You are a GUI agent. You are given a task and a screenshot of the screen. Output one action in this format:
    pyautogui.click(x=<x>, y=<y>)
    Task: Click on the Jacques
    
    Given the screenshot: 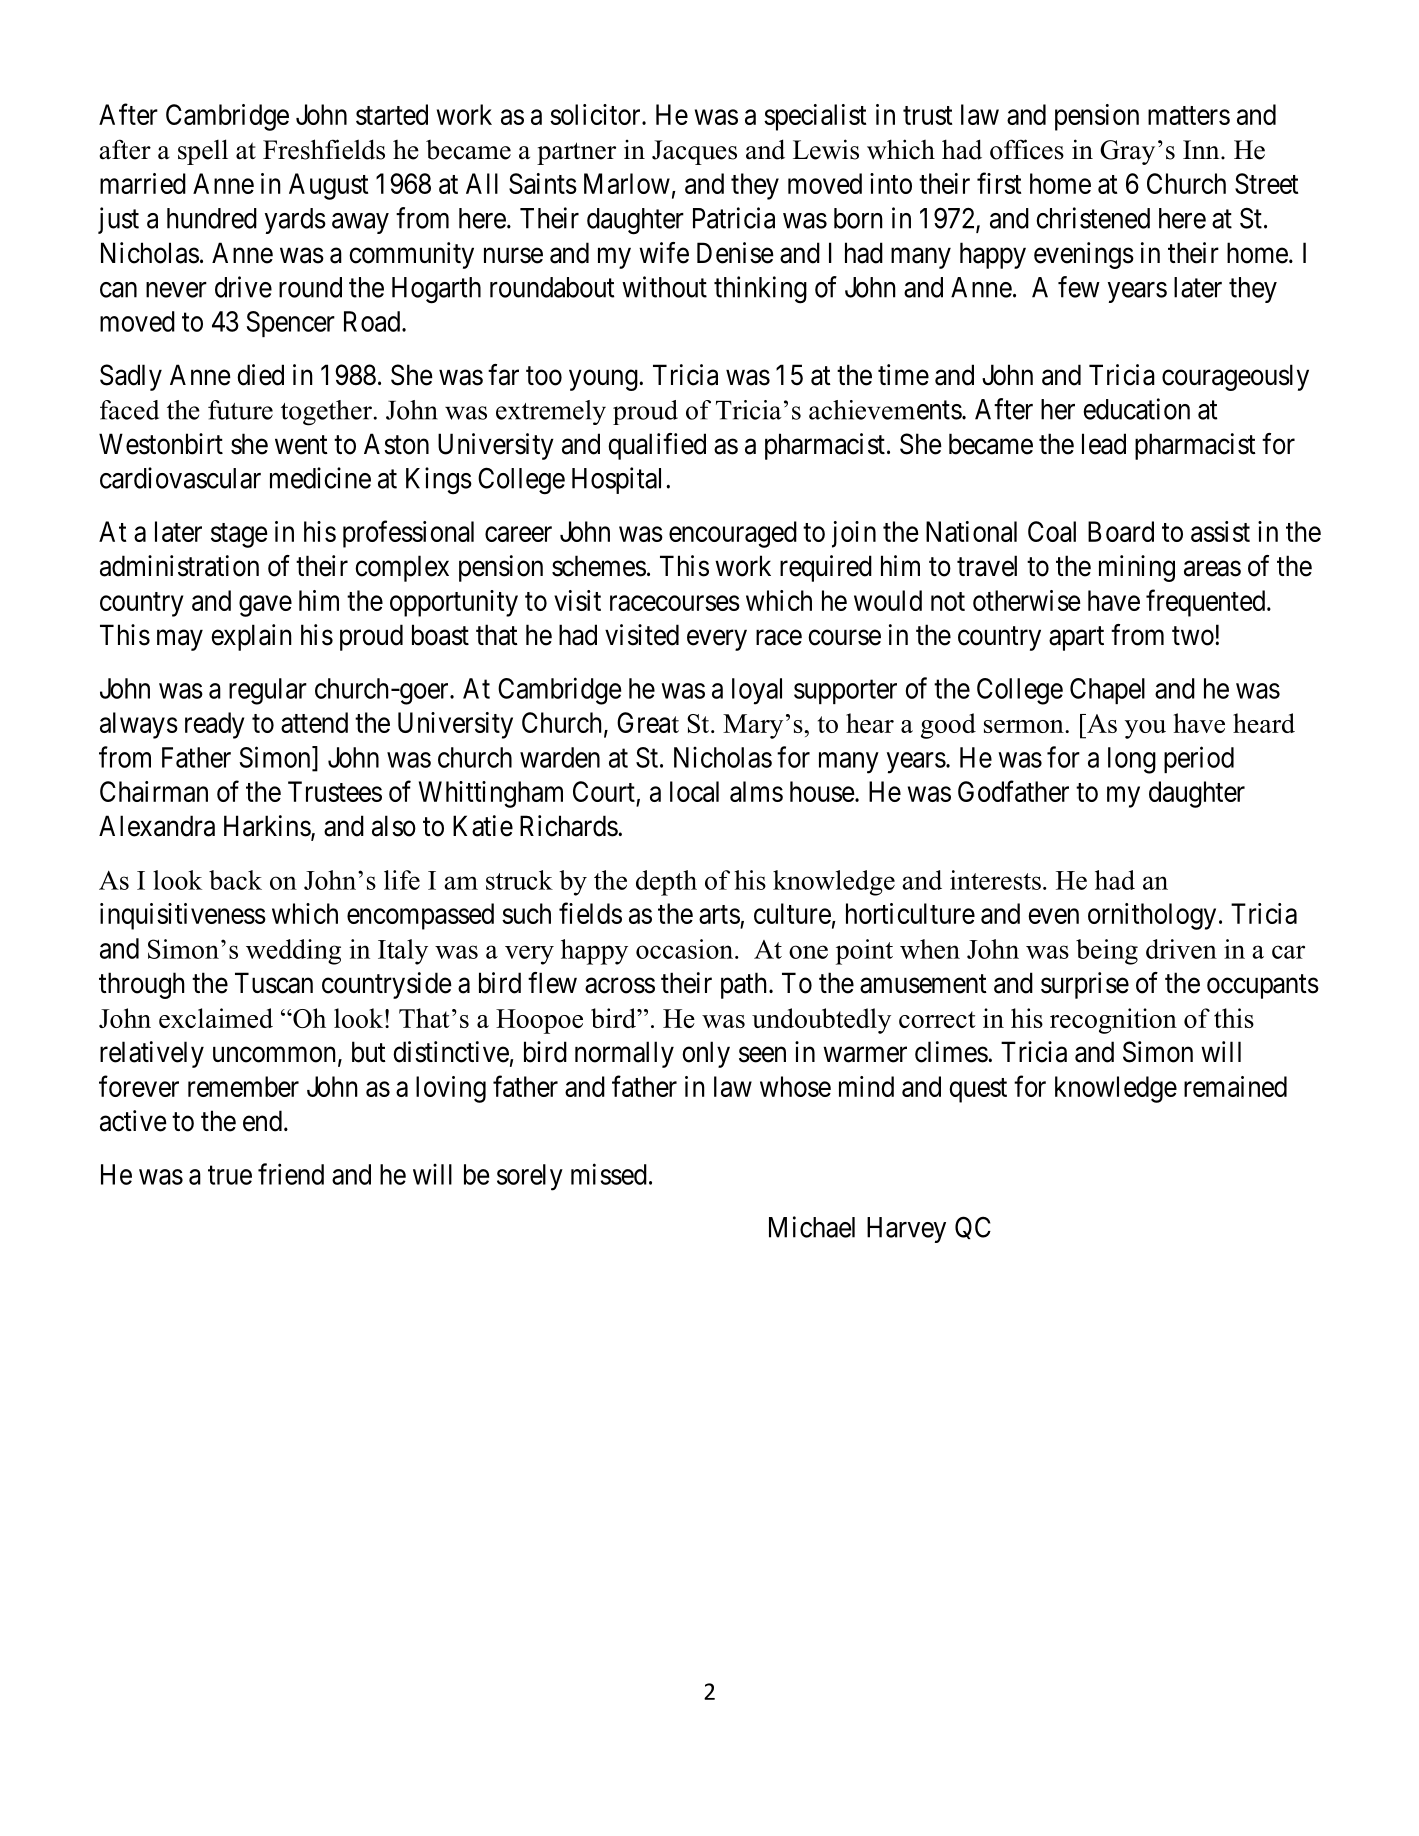 What is the action you would take?
    pyautogui.click(x=694, y=152)
